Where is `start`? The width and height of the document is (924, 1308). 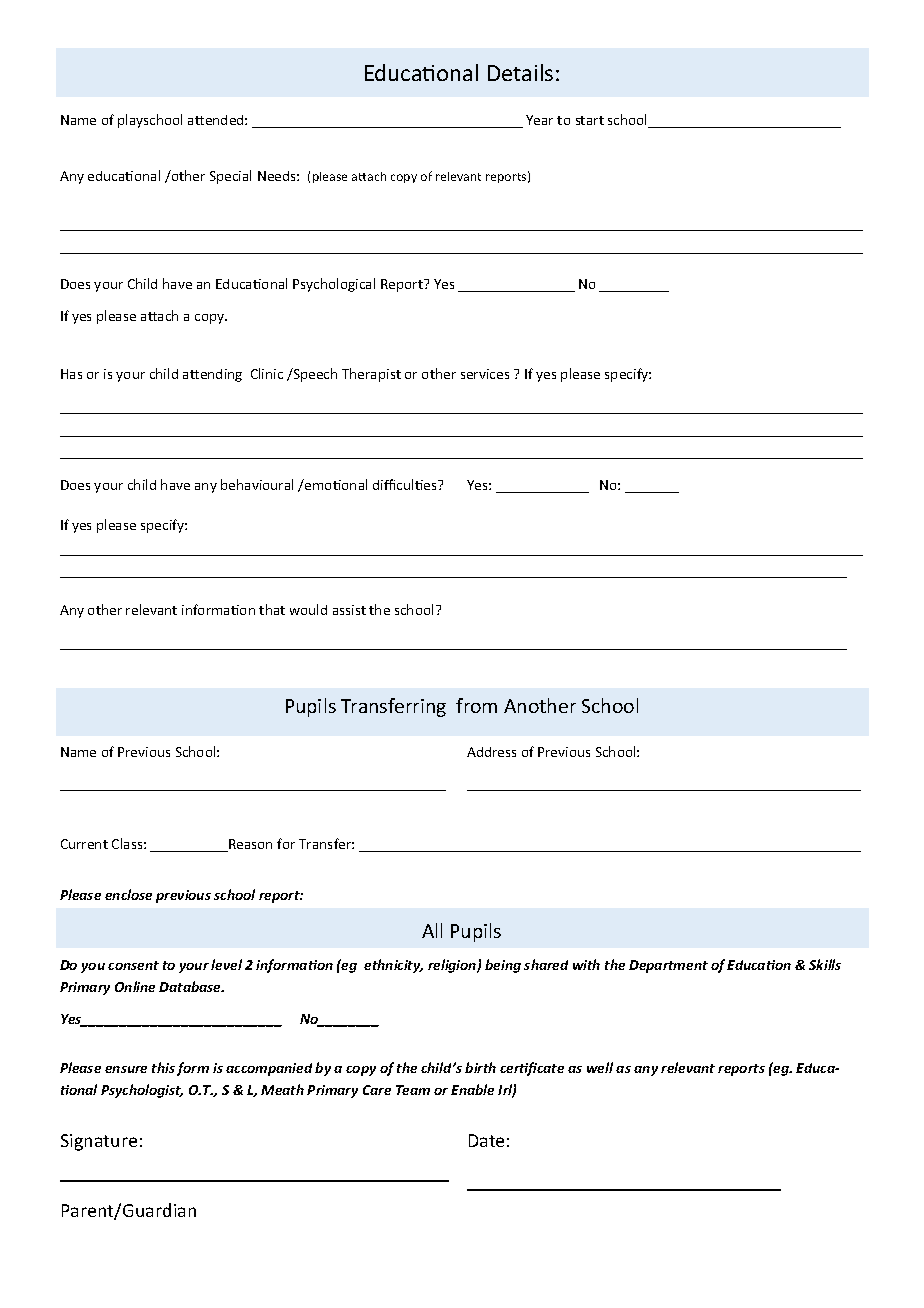
start is located at coordinates (590, 120).
